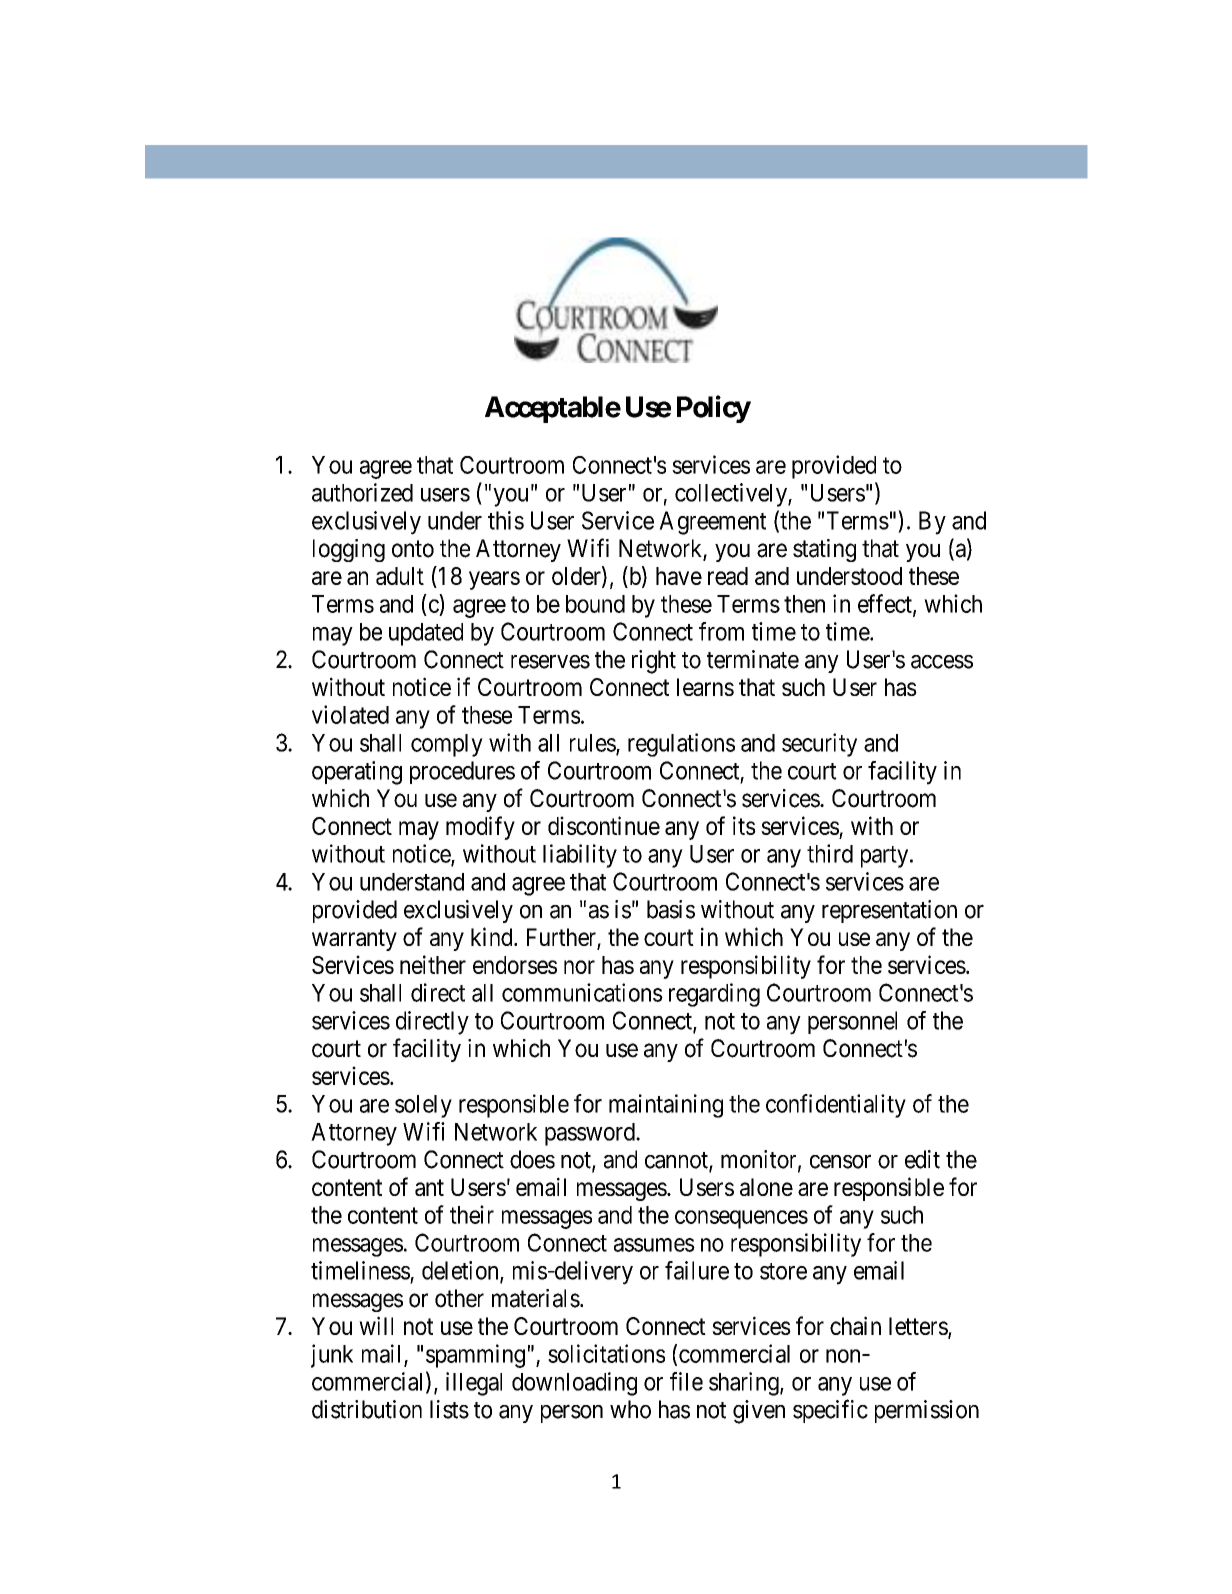 This screenshot has height=1594, width=1232. I want to click on access, so click(942, 662).
